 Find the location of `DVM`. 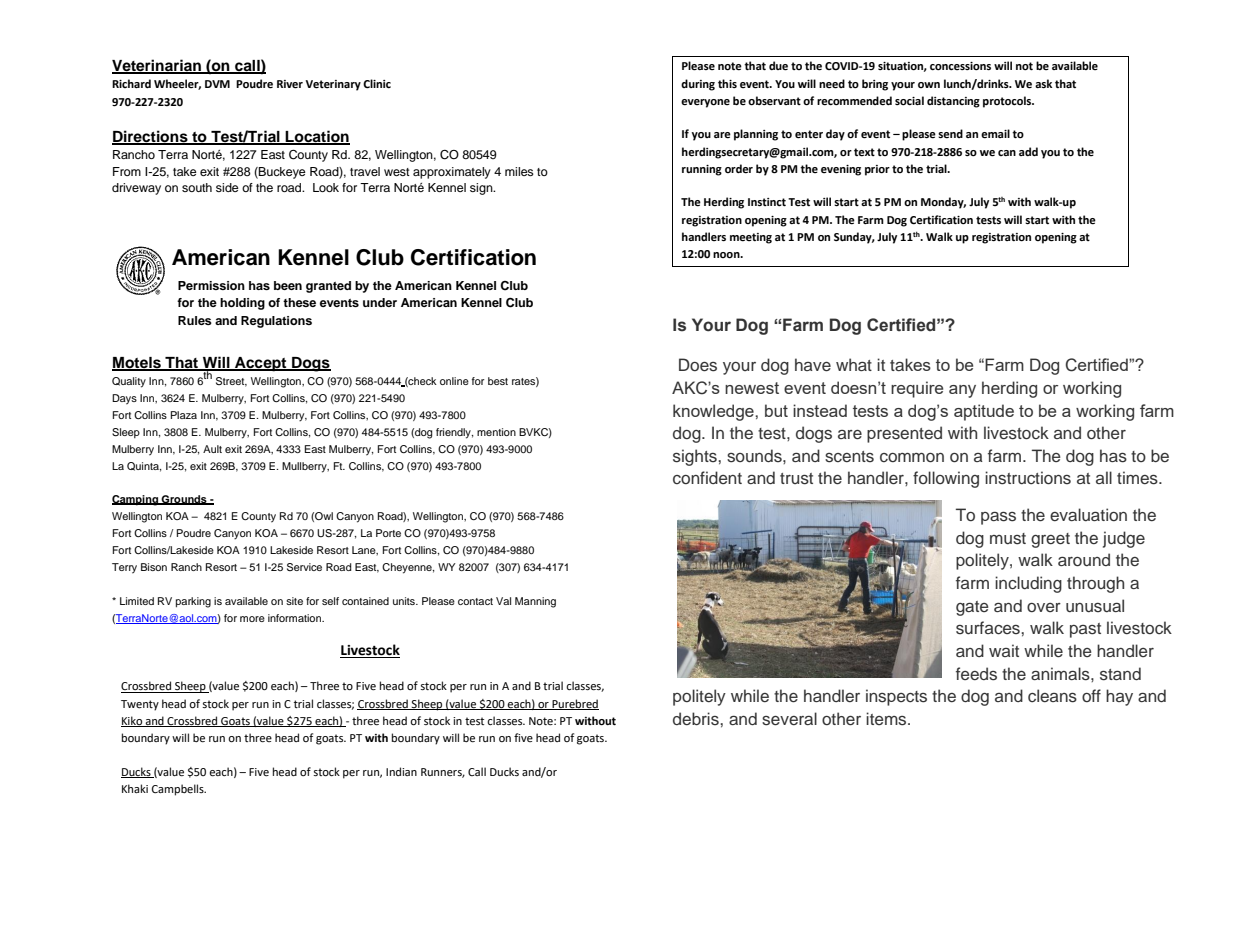

DVM is located at coordinates (217, 84).
